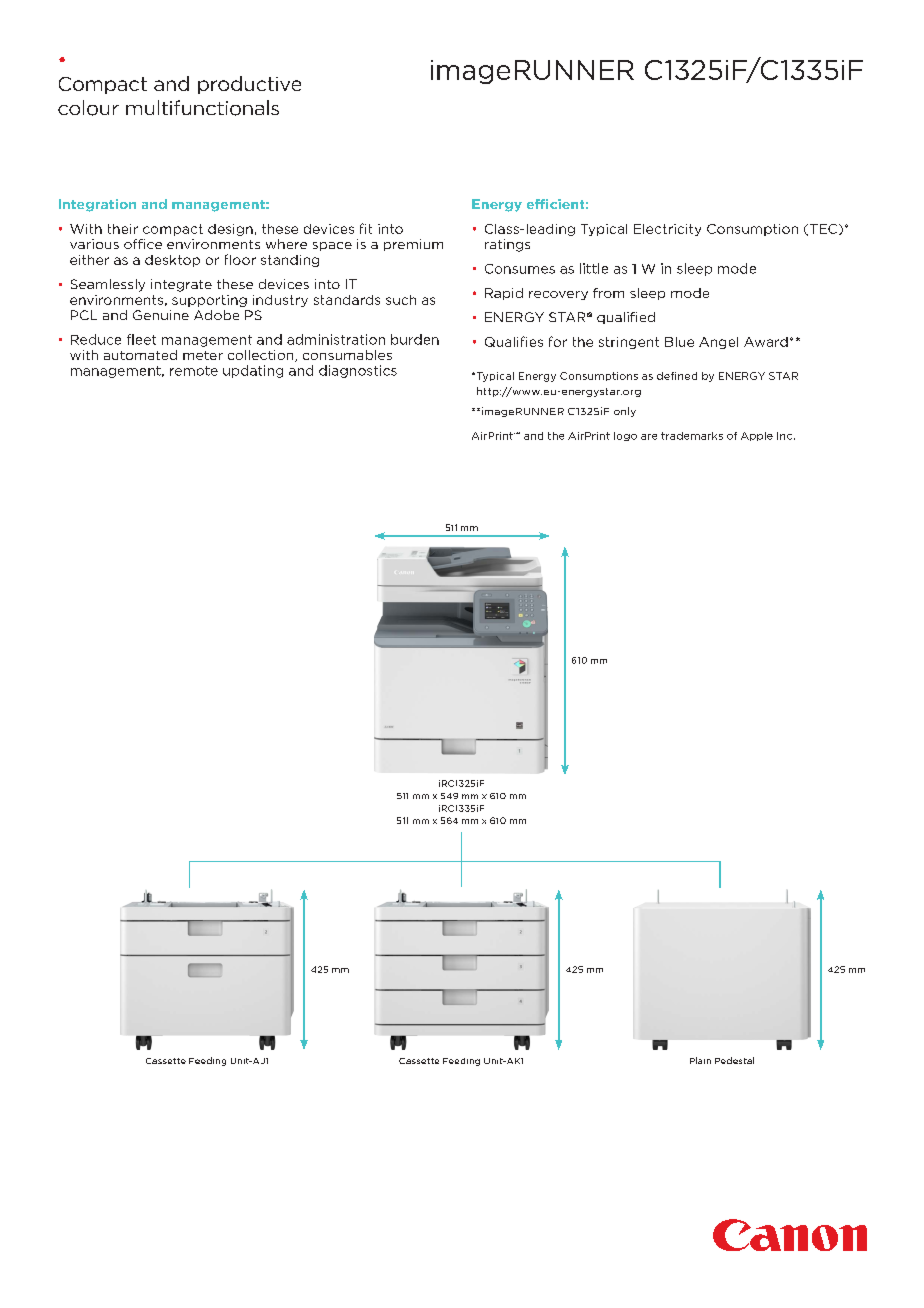 The height and width of the page is (1308, 924). I want to click on logo, so click(625, 436).
